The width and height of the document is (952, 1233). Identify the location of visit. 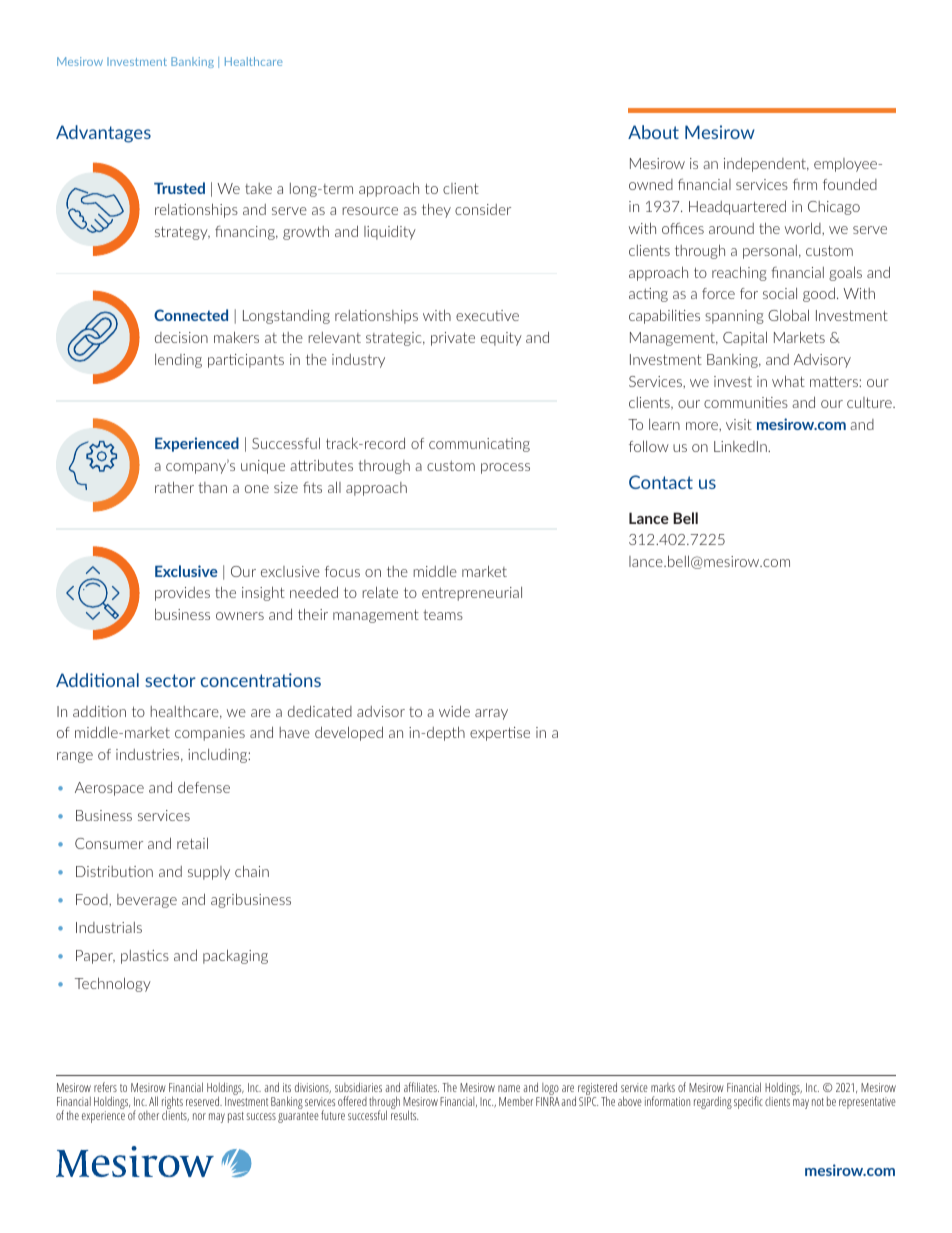
(739, 424).
